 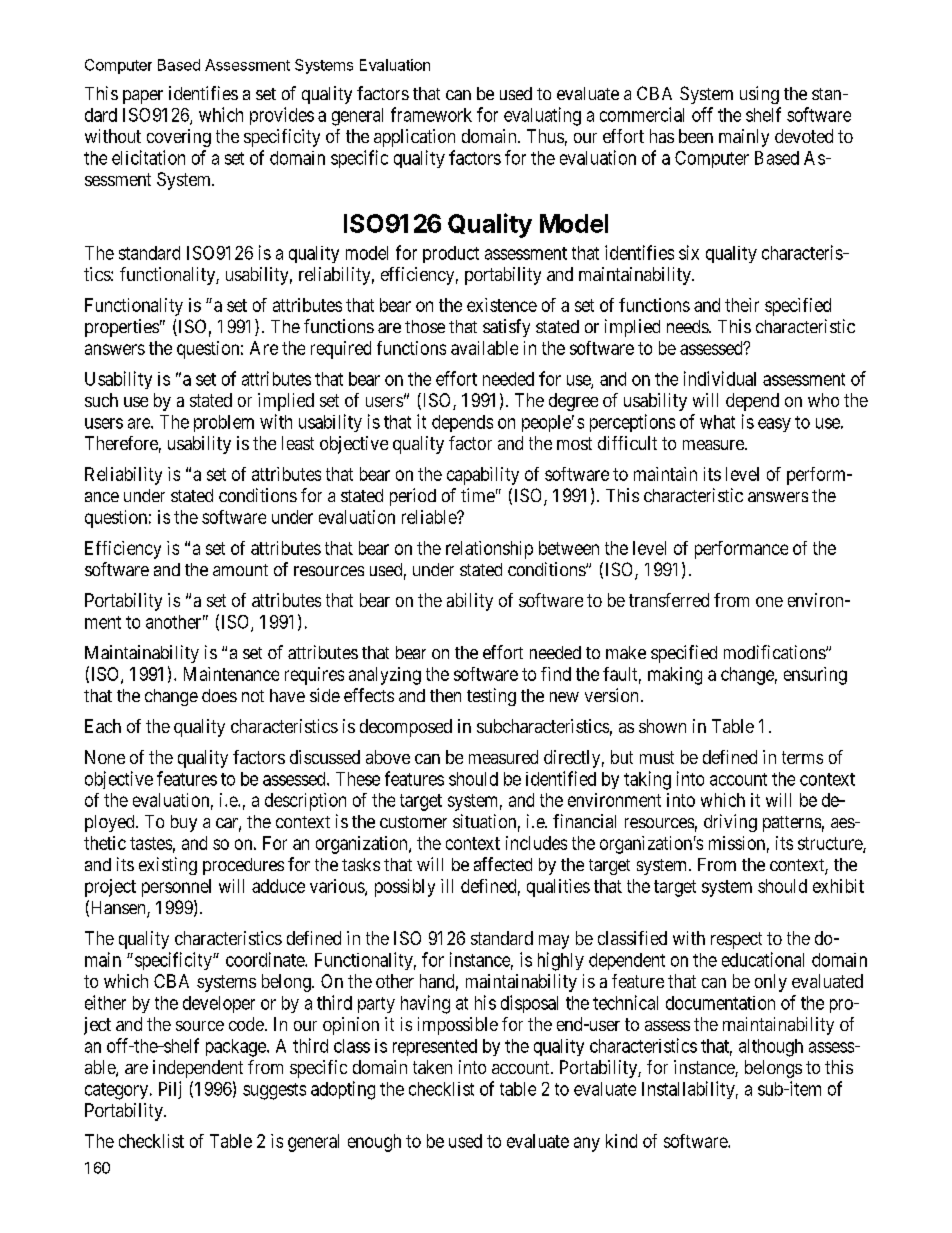 What do you see at coordinates (179, 138) in the document?
I see `covering` at bounding box center [179, 138].
